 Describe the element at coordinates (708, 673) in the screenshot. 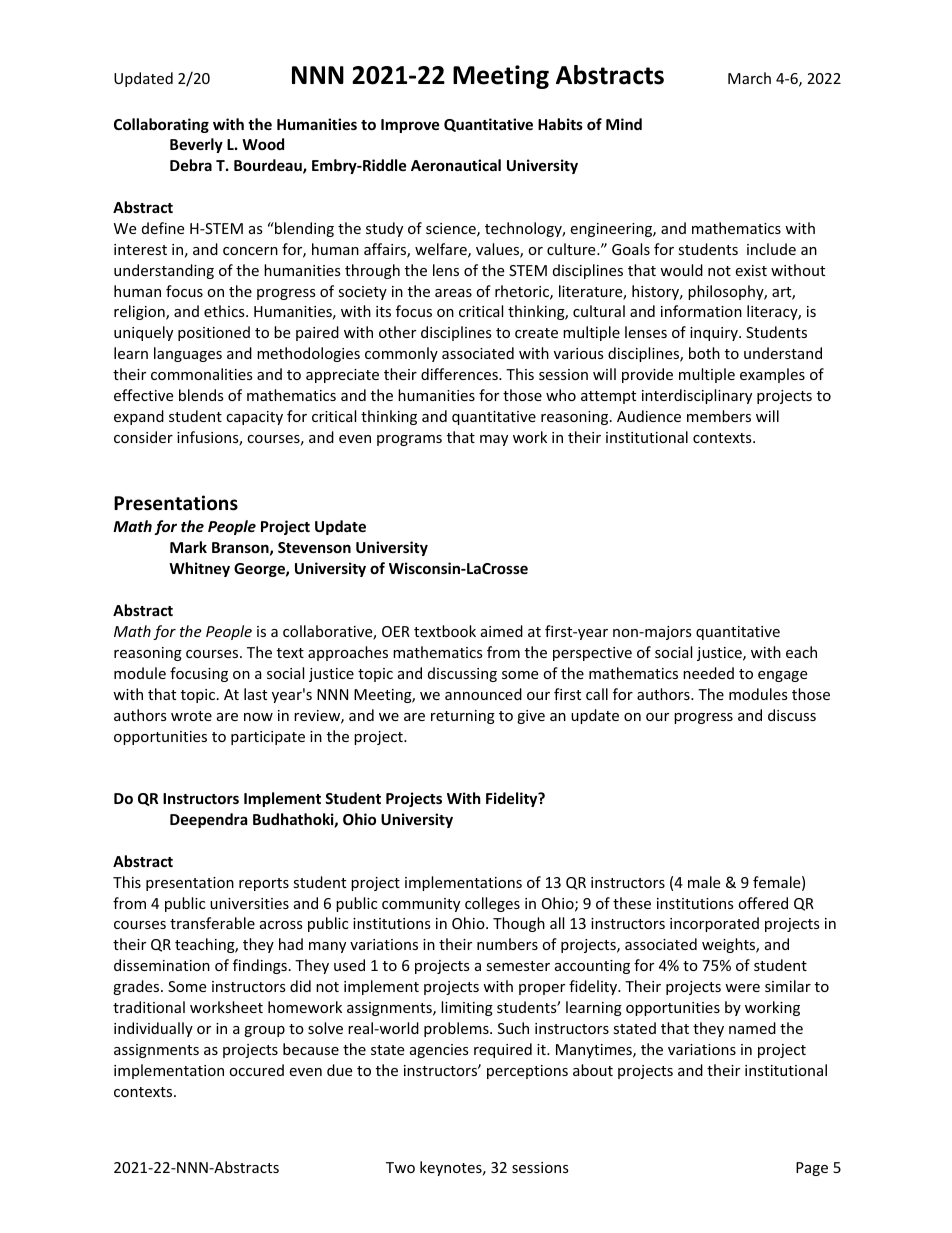

I see `needed` at that location.
